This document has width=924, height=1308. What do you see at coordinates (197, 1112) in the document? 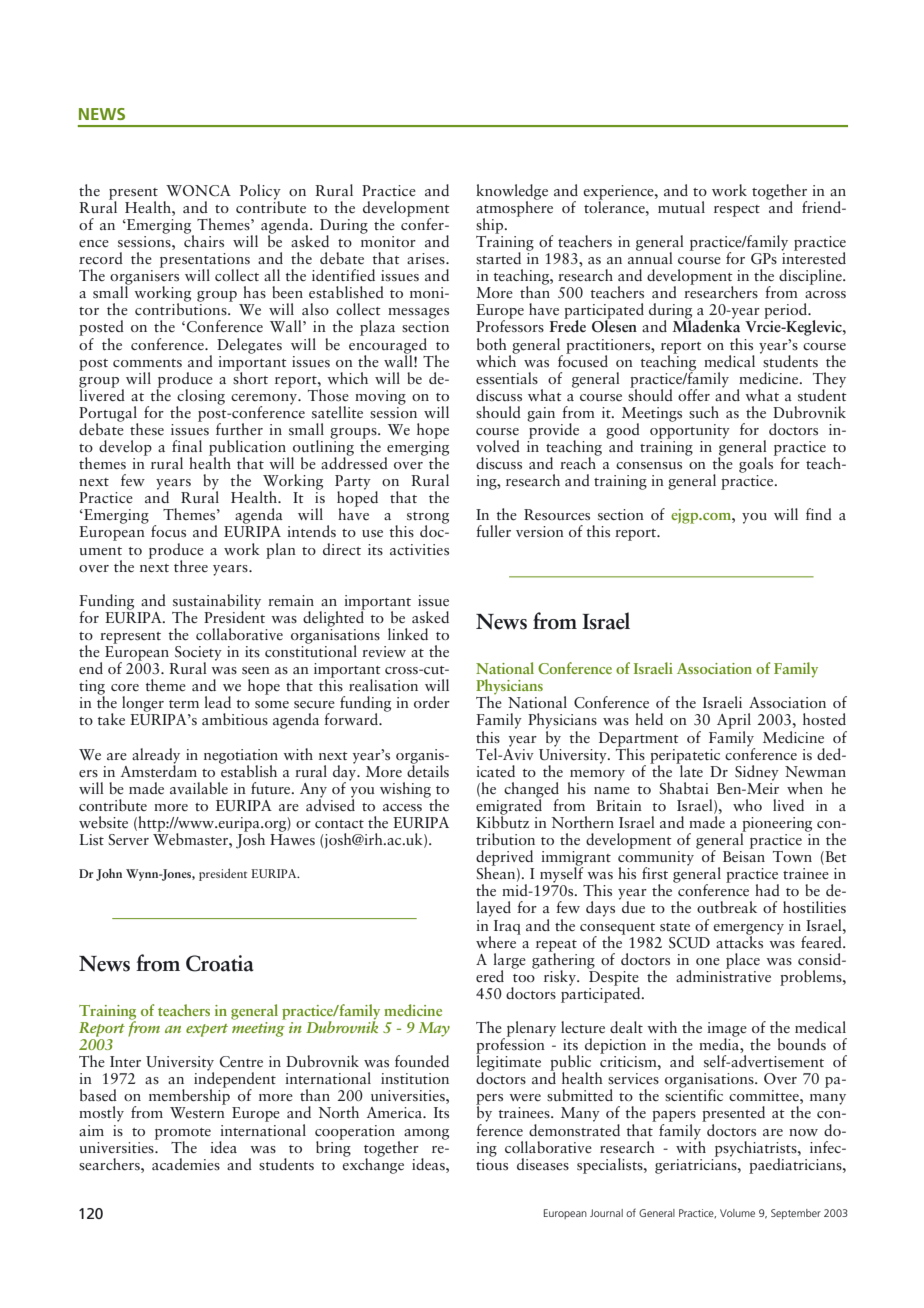
I see `Western` at bounding box center [197, 1112].
